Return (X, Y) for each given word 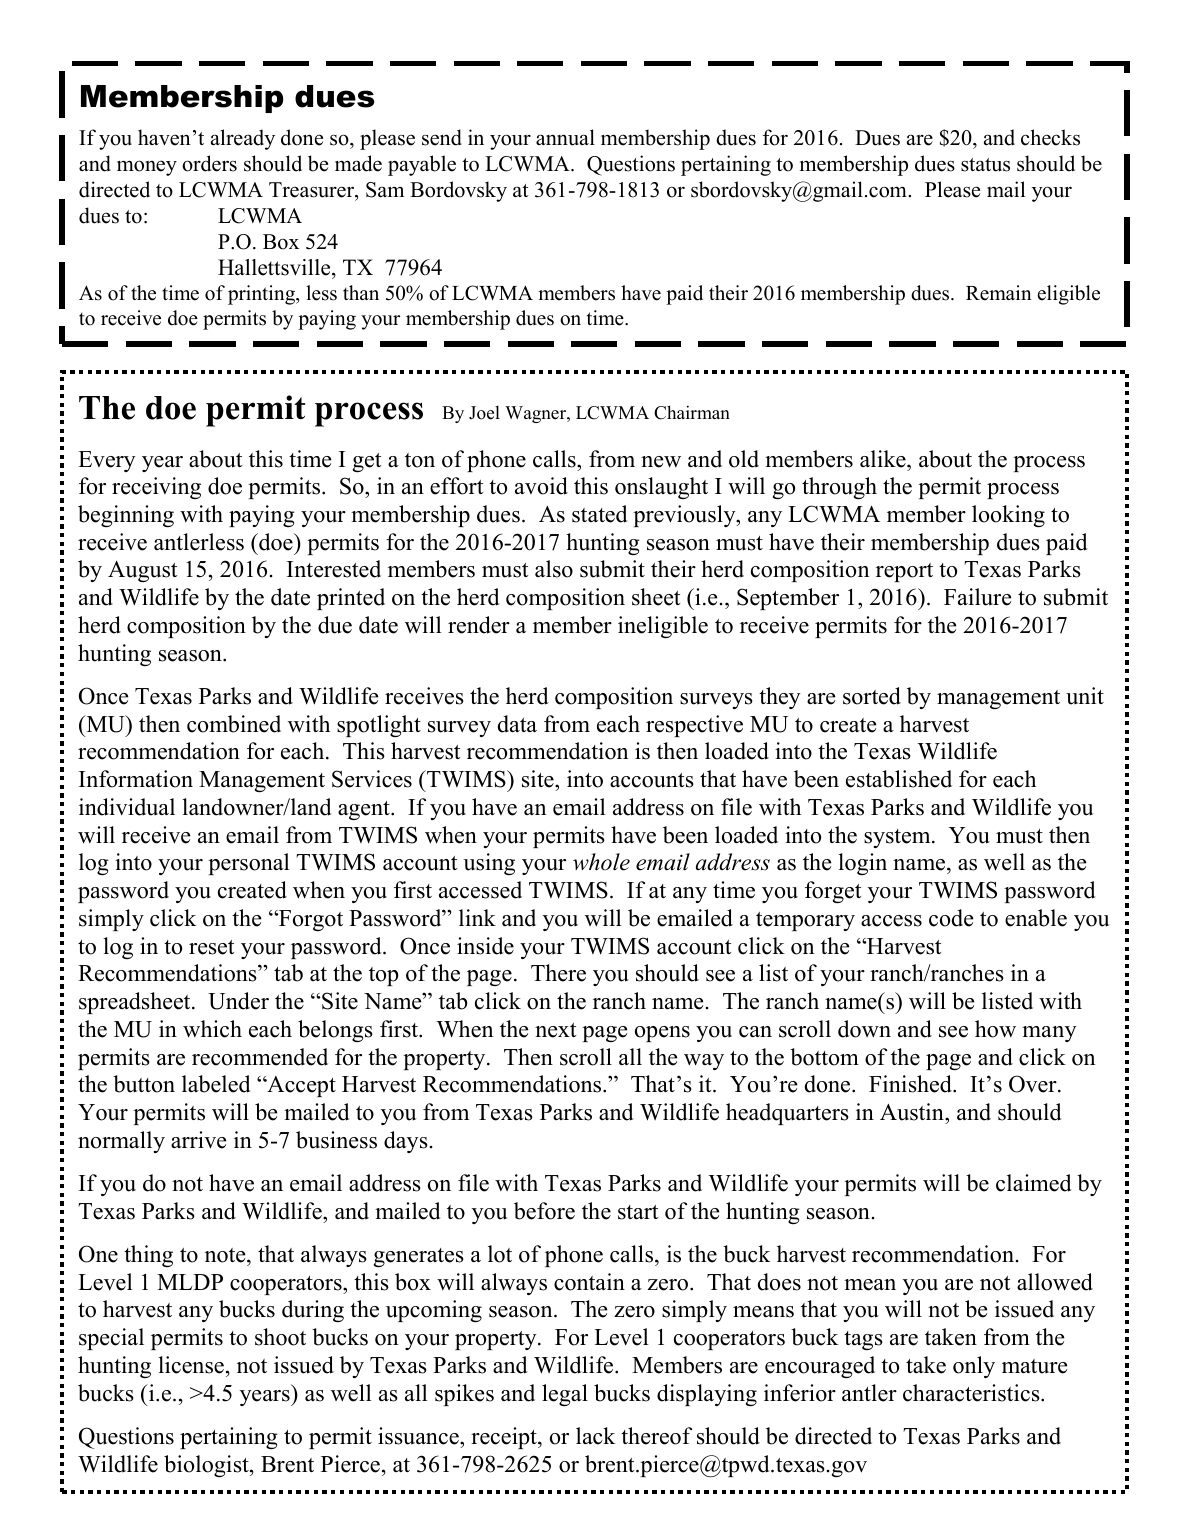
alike (884, 459)
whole (601, 862)
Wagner (536, 414)
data (517, 724)
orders (209, 163)
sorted (872, 696)
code (951, 918)
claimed (1033, 1183)
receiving (156, 488)
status (985, 165)
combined (234, 724)
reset (211, 947)
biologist (207, 1466)
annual (565, 137)
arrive (198, 1140)
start (638, 1212)
